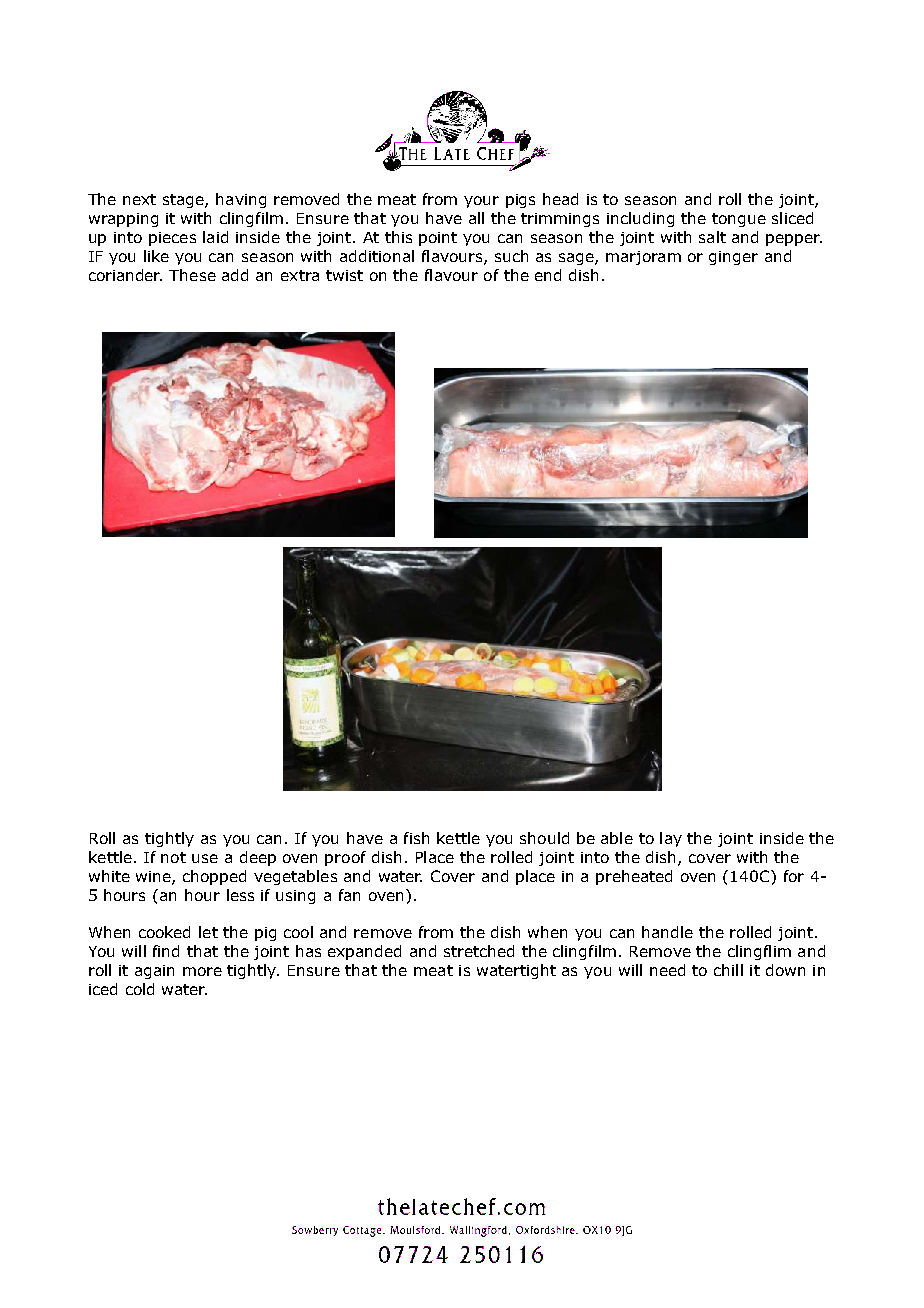 This image has height=1308, width=924. What do you see at coordinates (712, 237) in the image?
I see `salt` at bounding box center [712, 237].
